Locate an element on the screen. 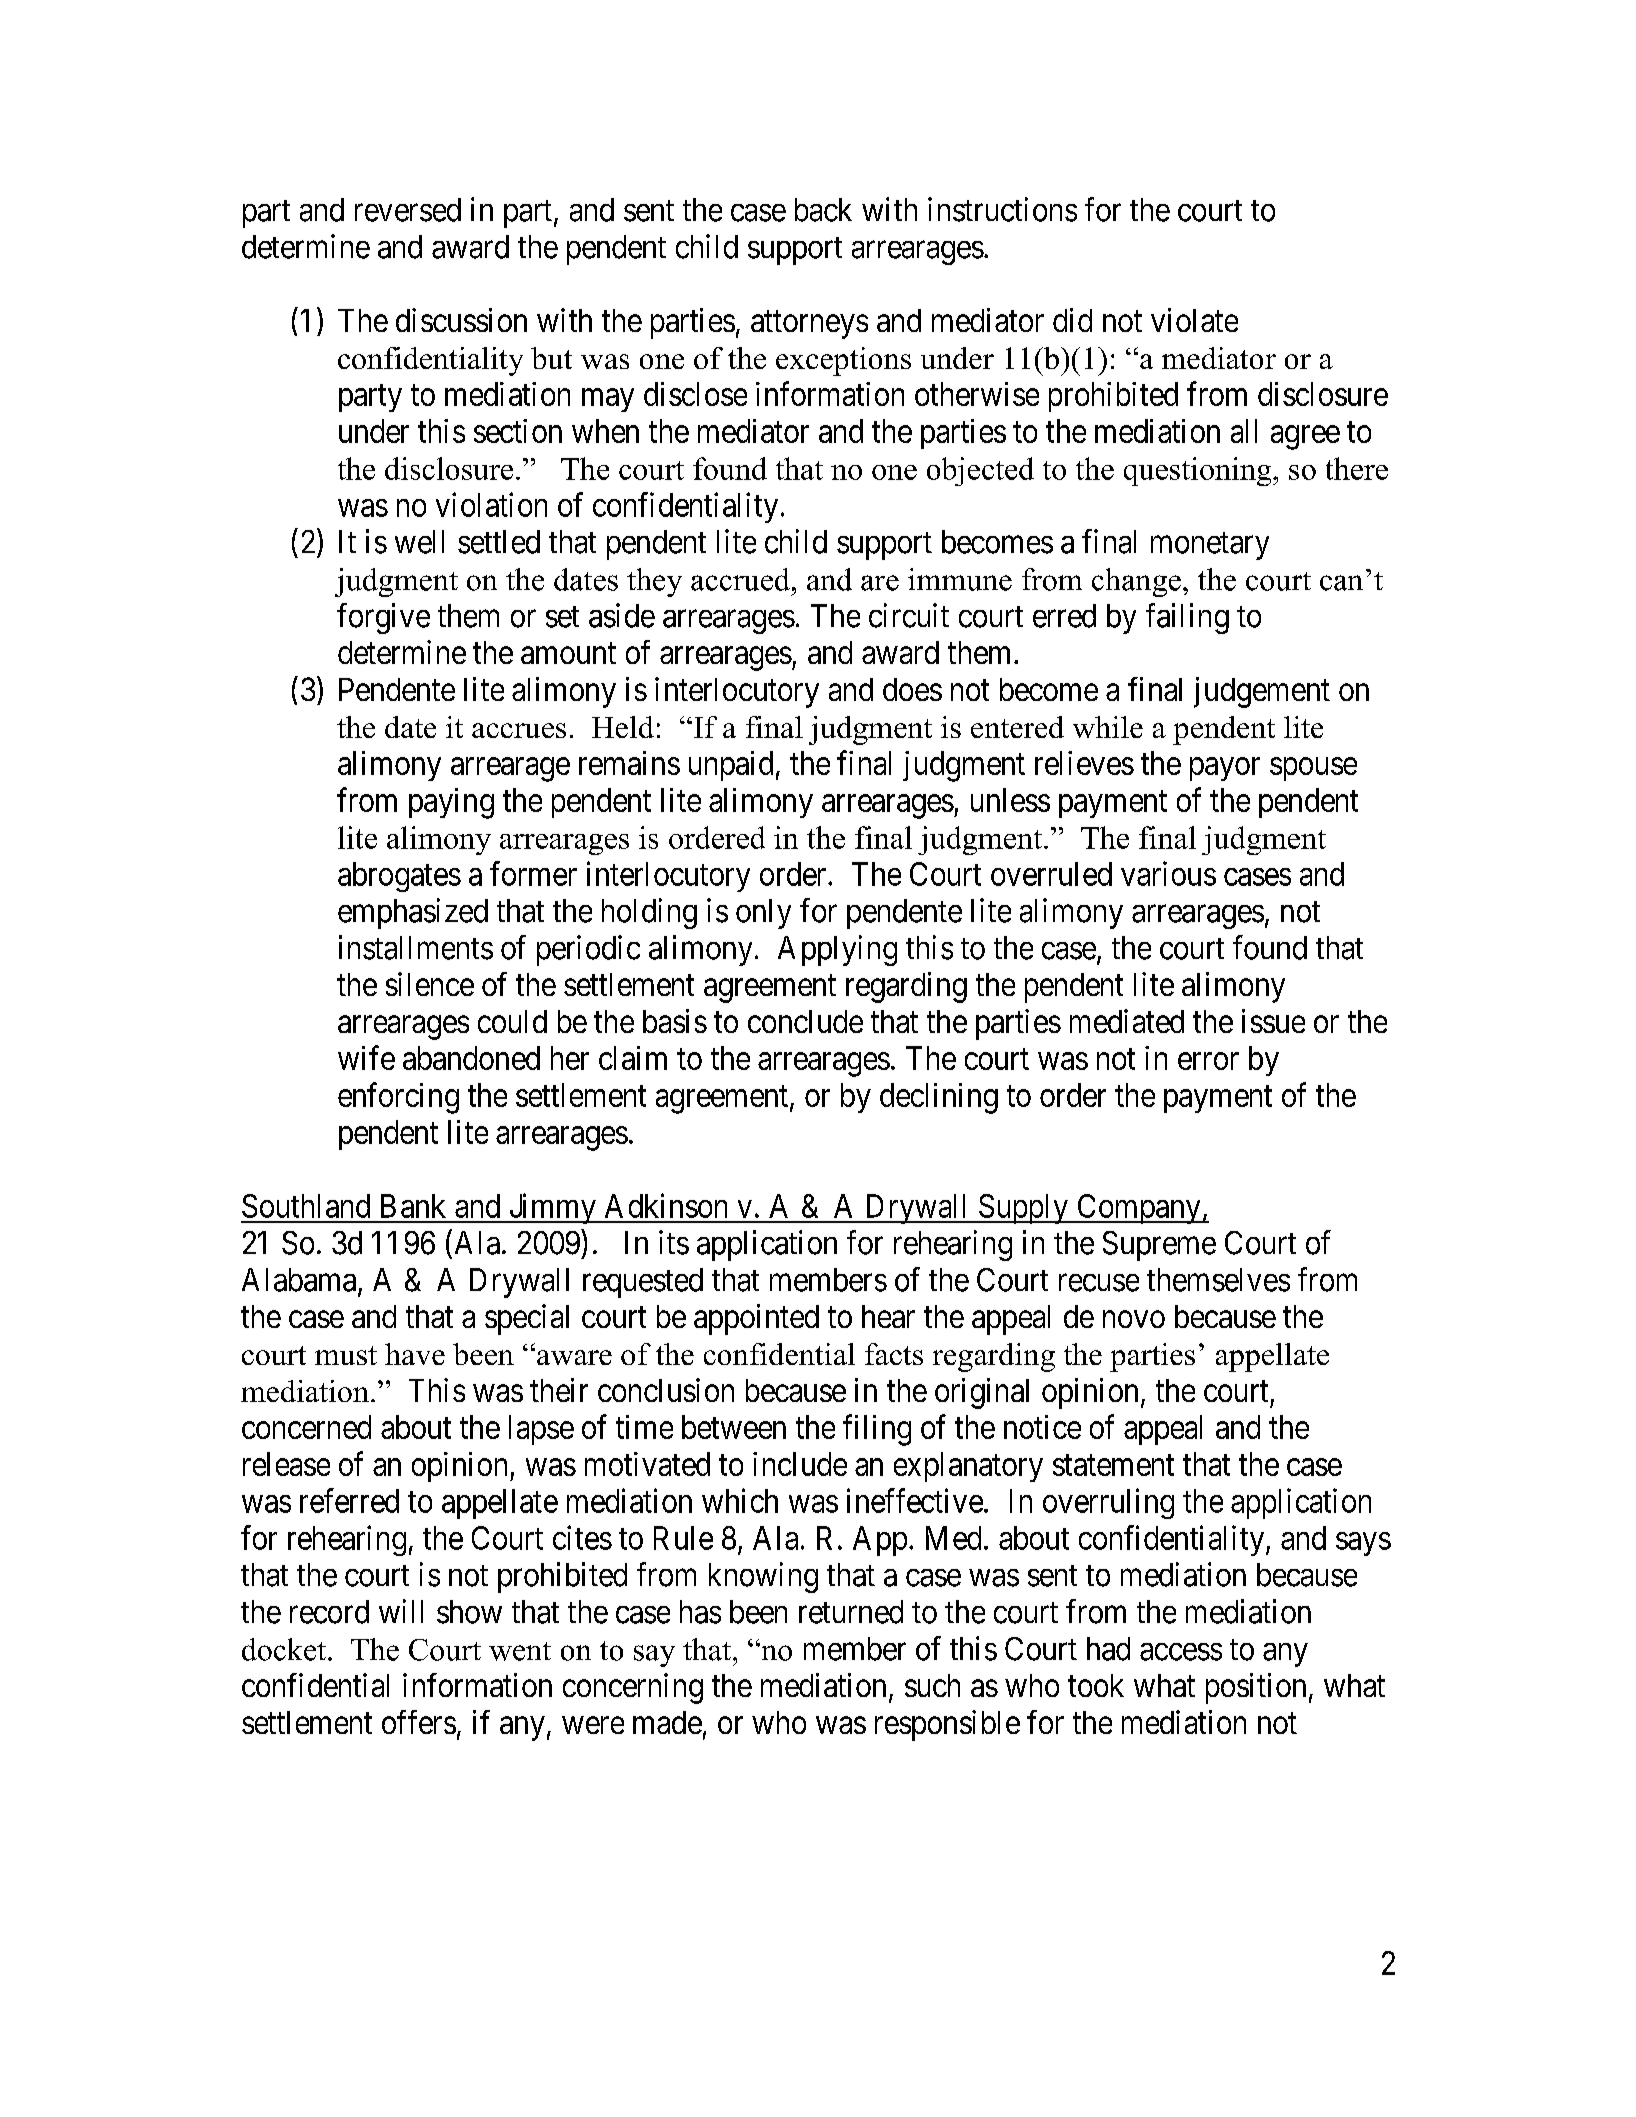 The height and width of the screenshot is (2117, 1636). will is located at coordinates (401, 1611).
